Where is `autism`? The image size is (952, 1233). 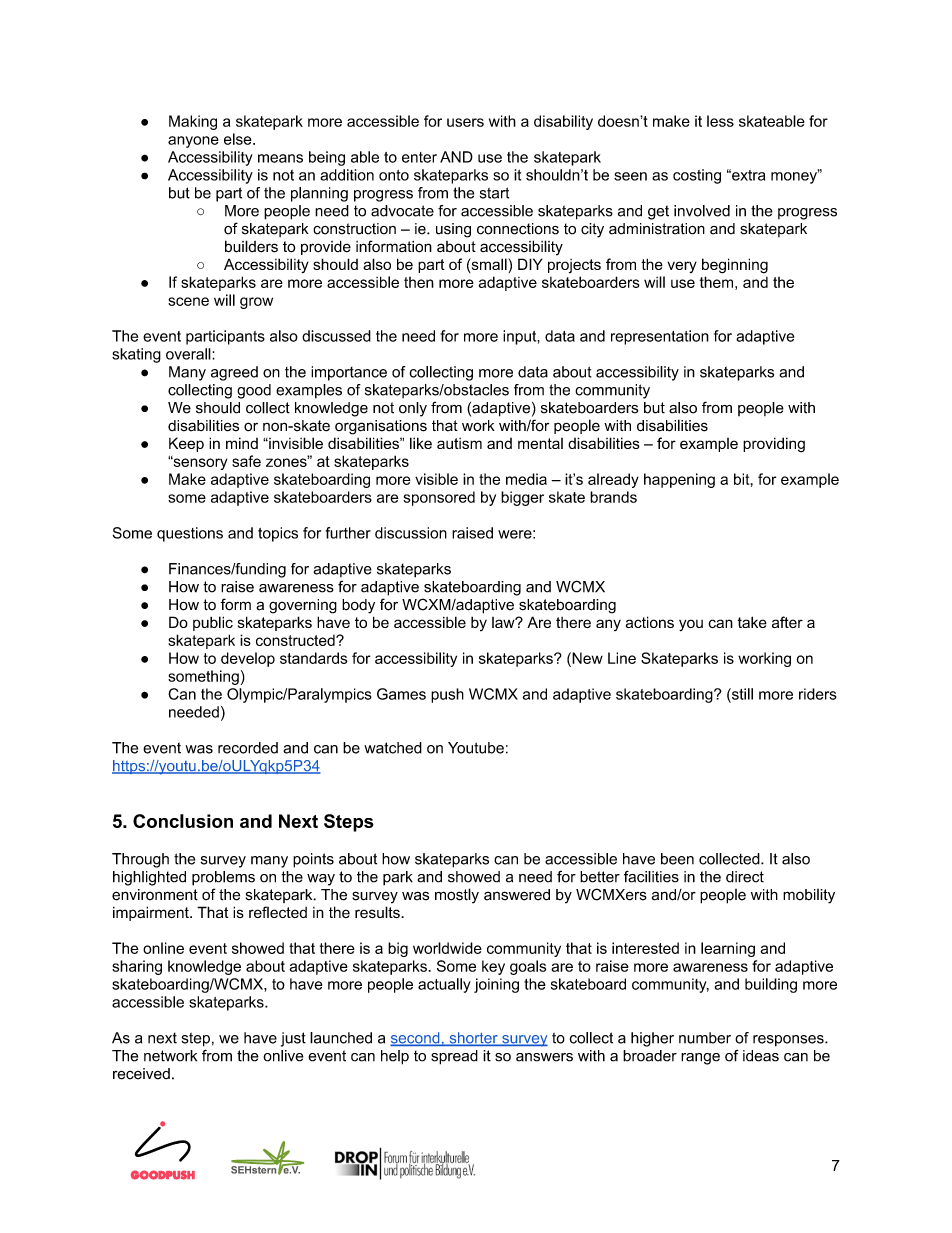 autism is located at coordinates (459, 443).
